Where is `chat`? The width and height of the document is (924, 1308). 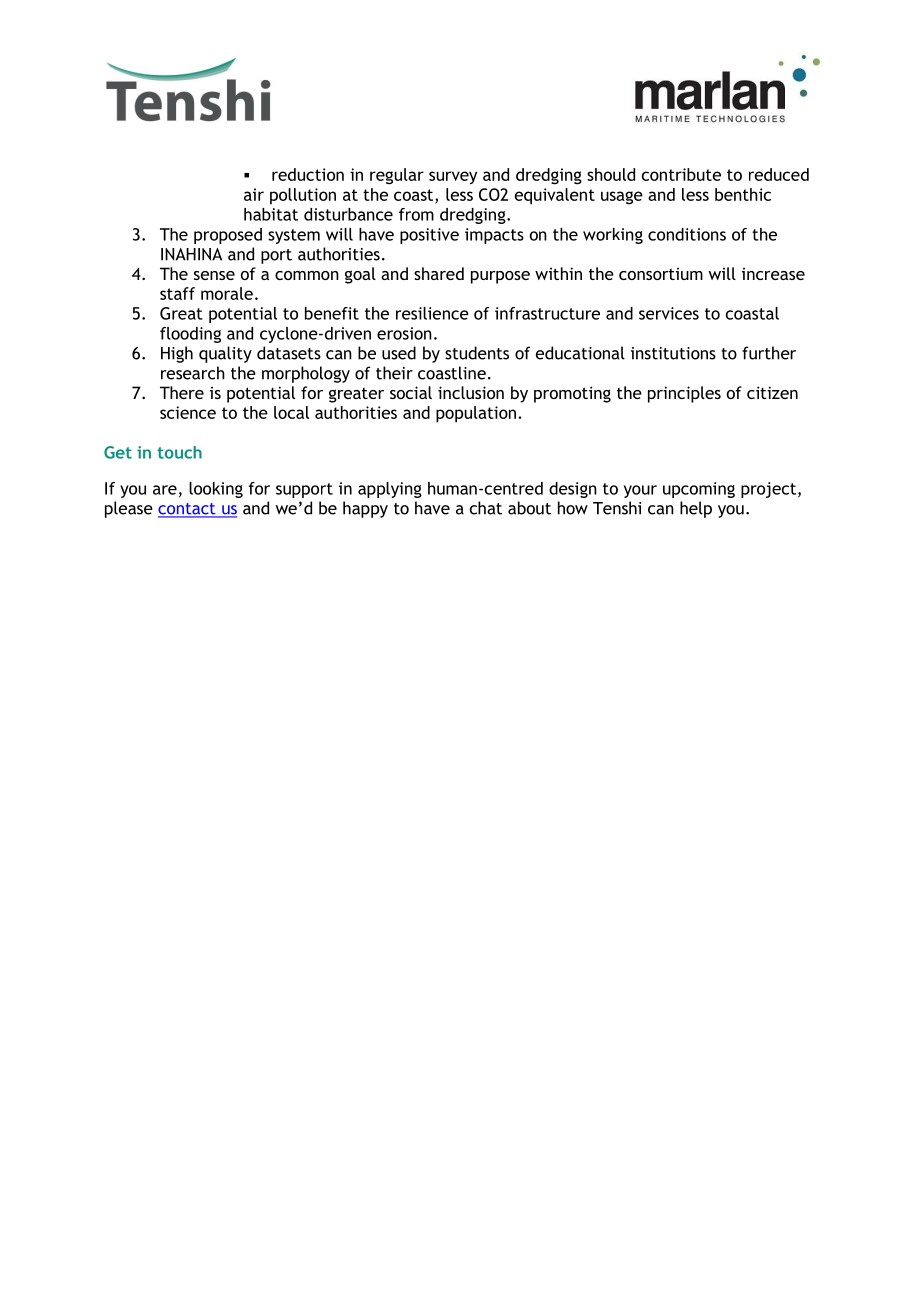
chat is located at coordinates (486, 508).
